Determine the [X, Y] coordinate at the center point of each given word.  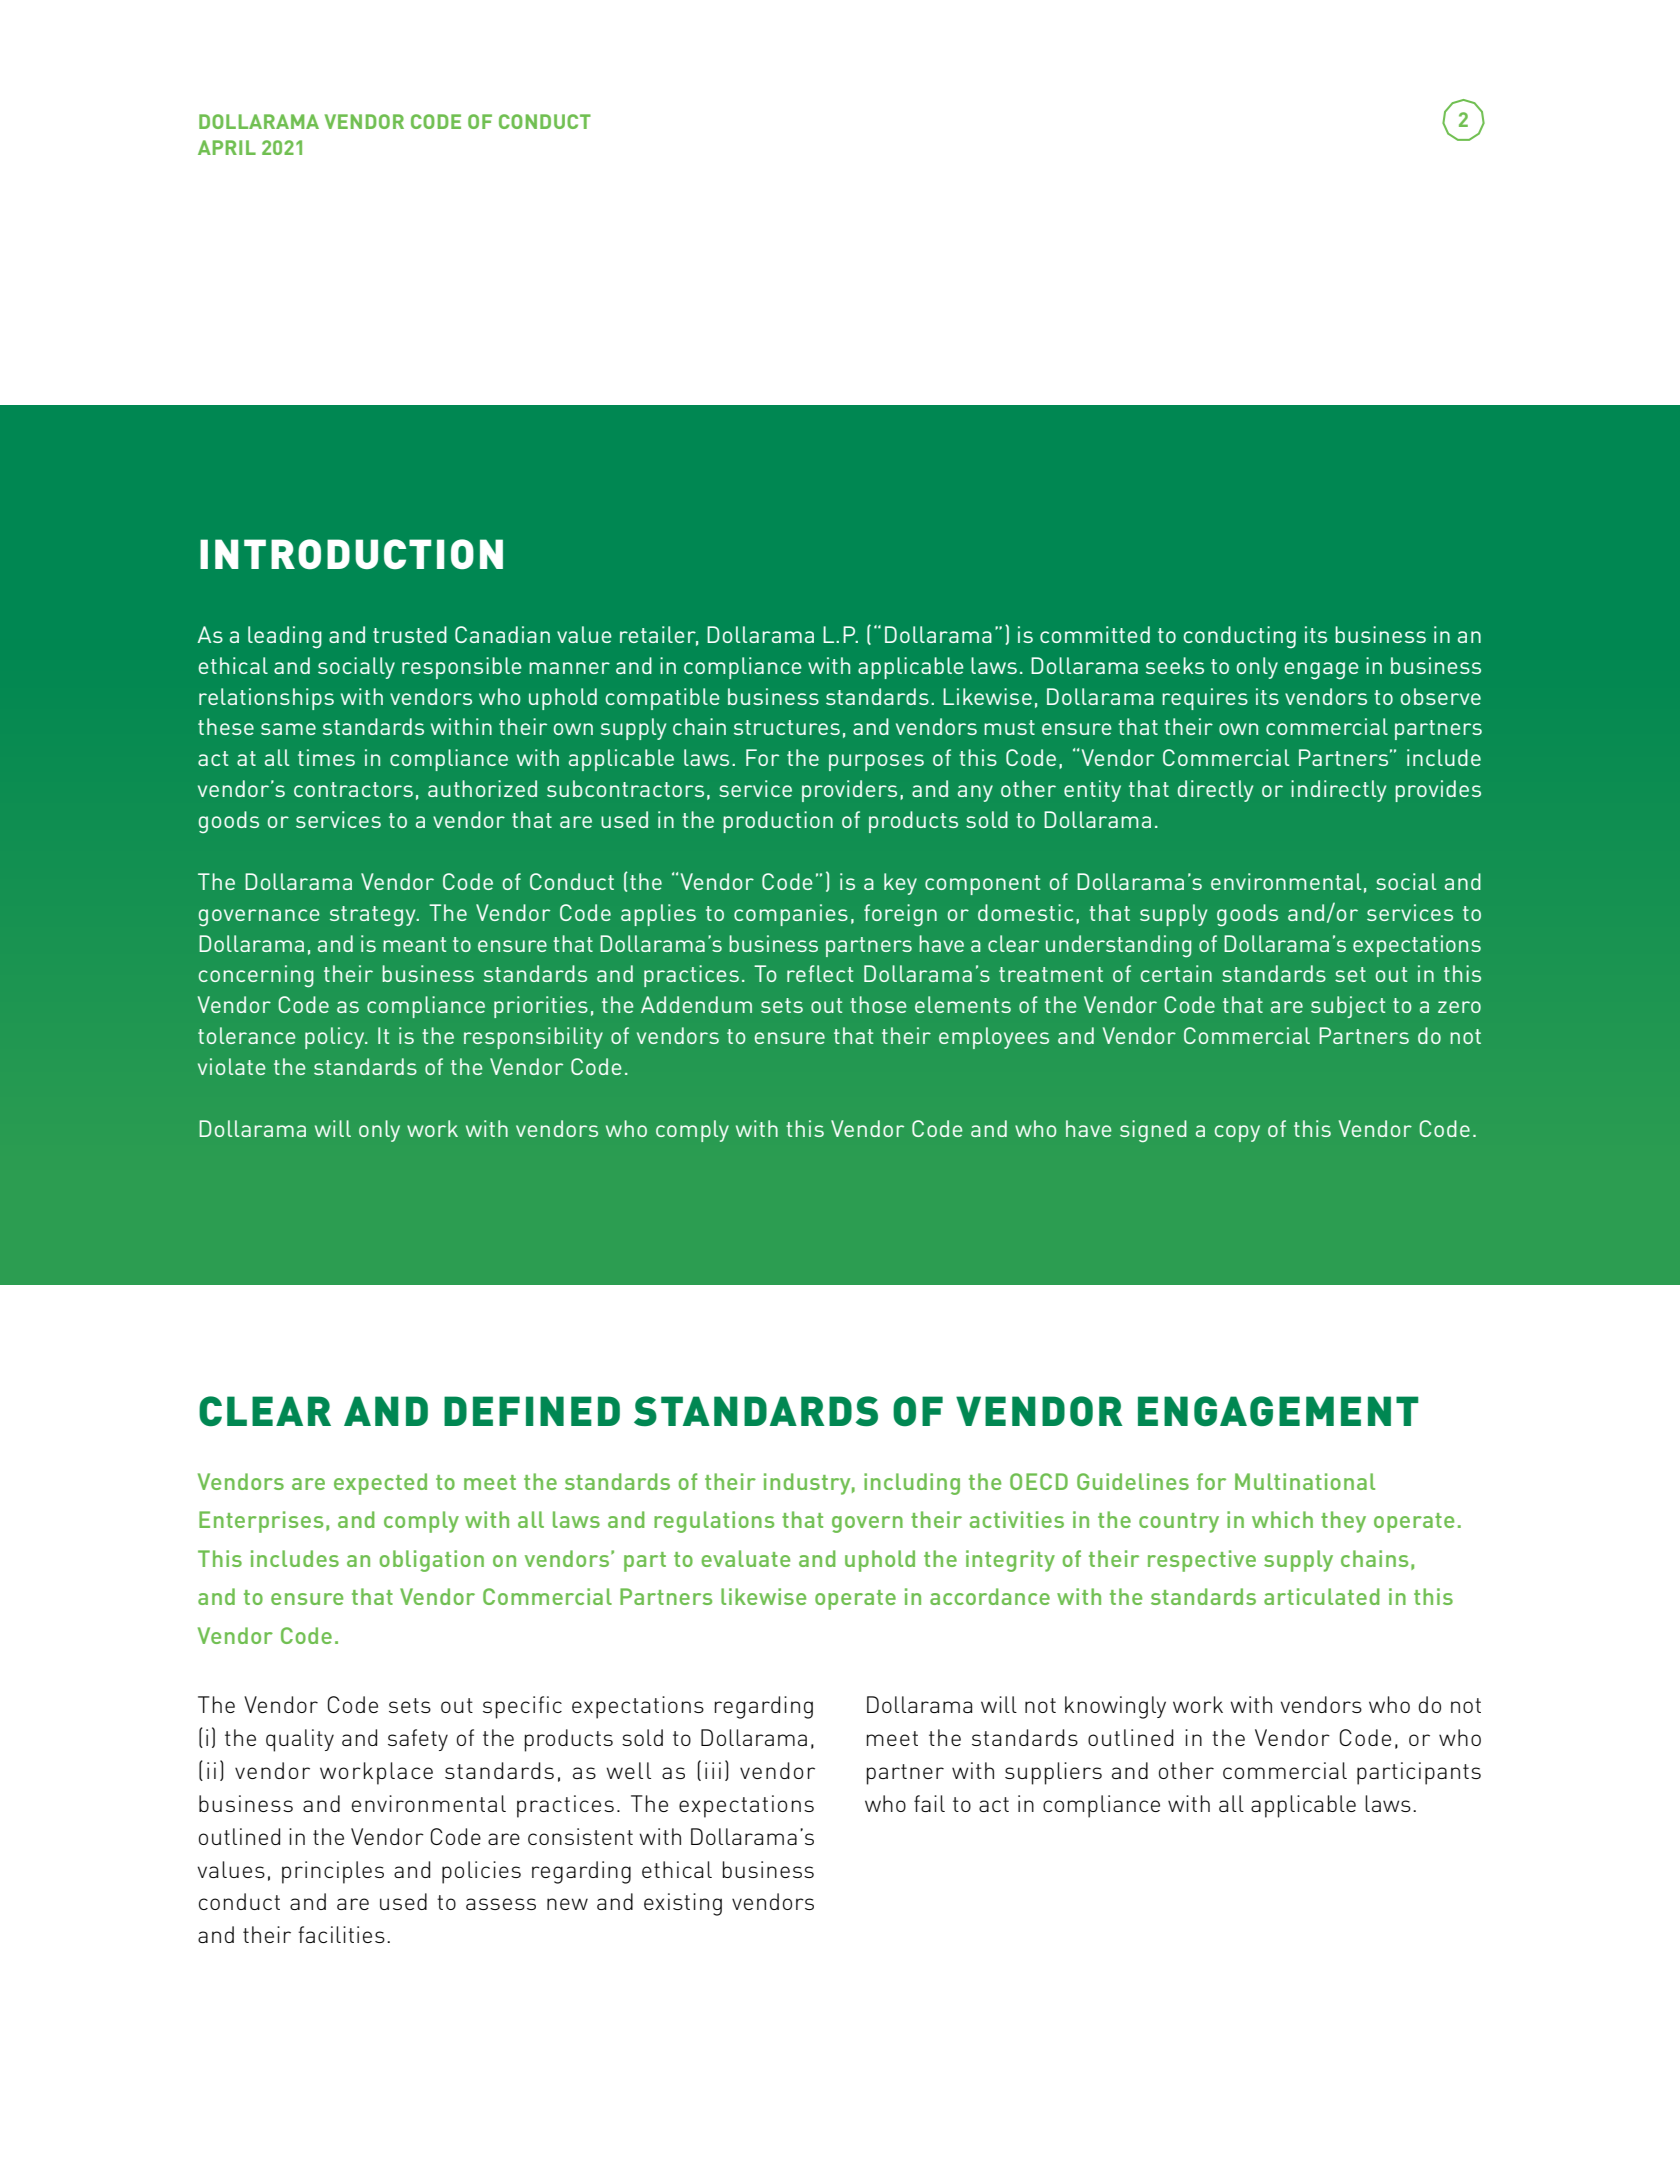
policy [336, 1038]
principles [333, 1872]
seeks [1175, 665]
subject [1348, 1007]
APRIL [227, 147]
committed [1095, 634]
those [878, 1004]
